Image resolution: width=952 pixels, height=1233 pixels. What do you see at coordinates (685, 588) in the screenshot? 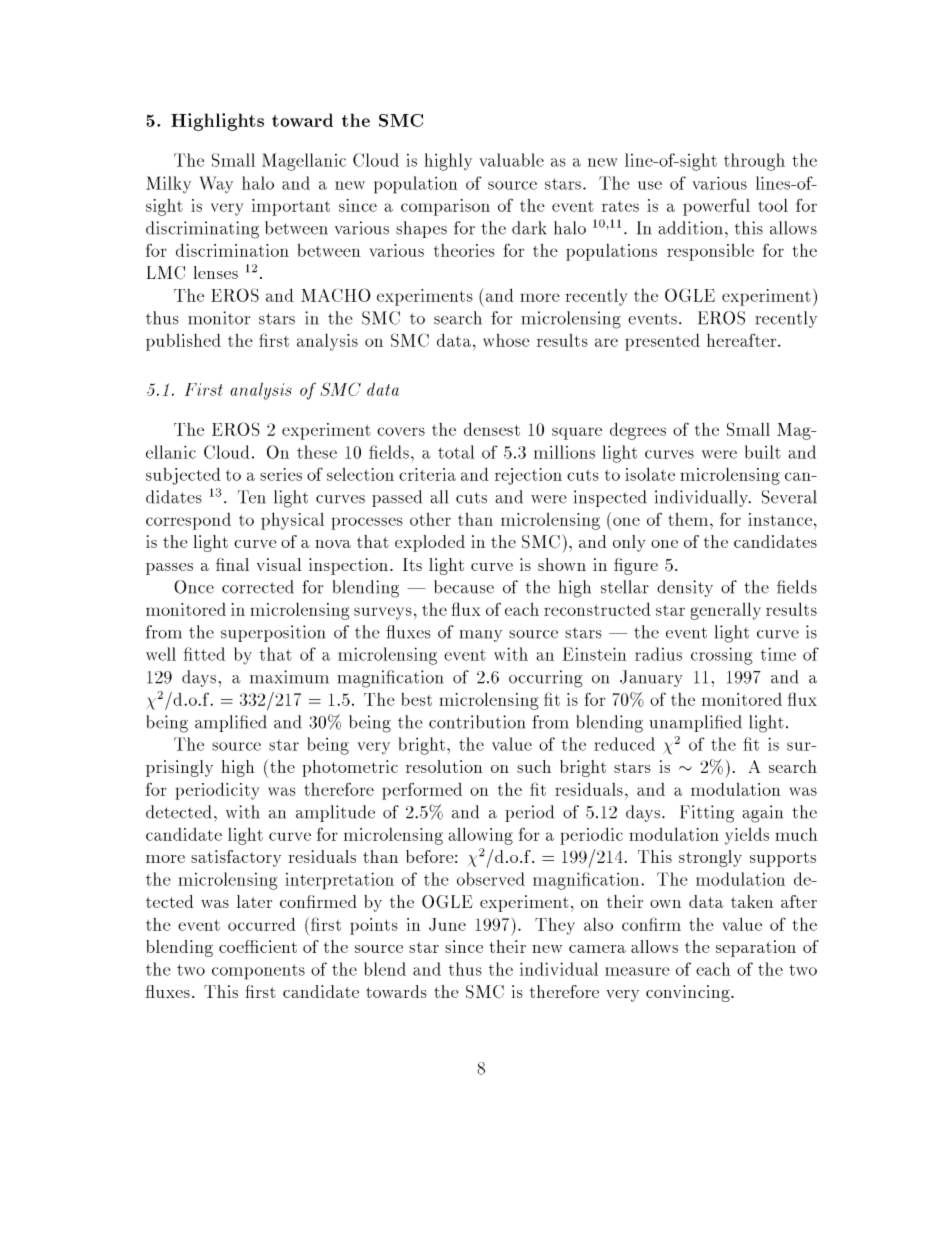
I see `density` at bounding box center [685, 588].
